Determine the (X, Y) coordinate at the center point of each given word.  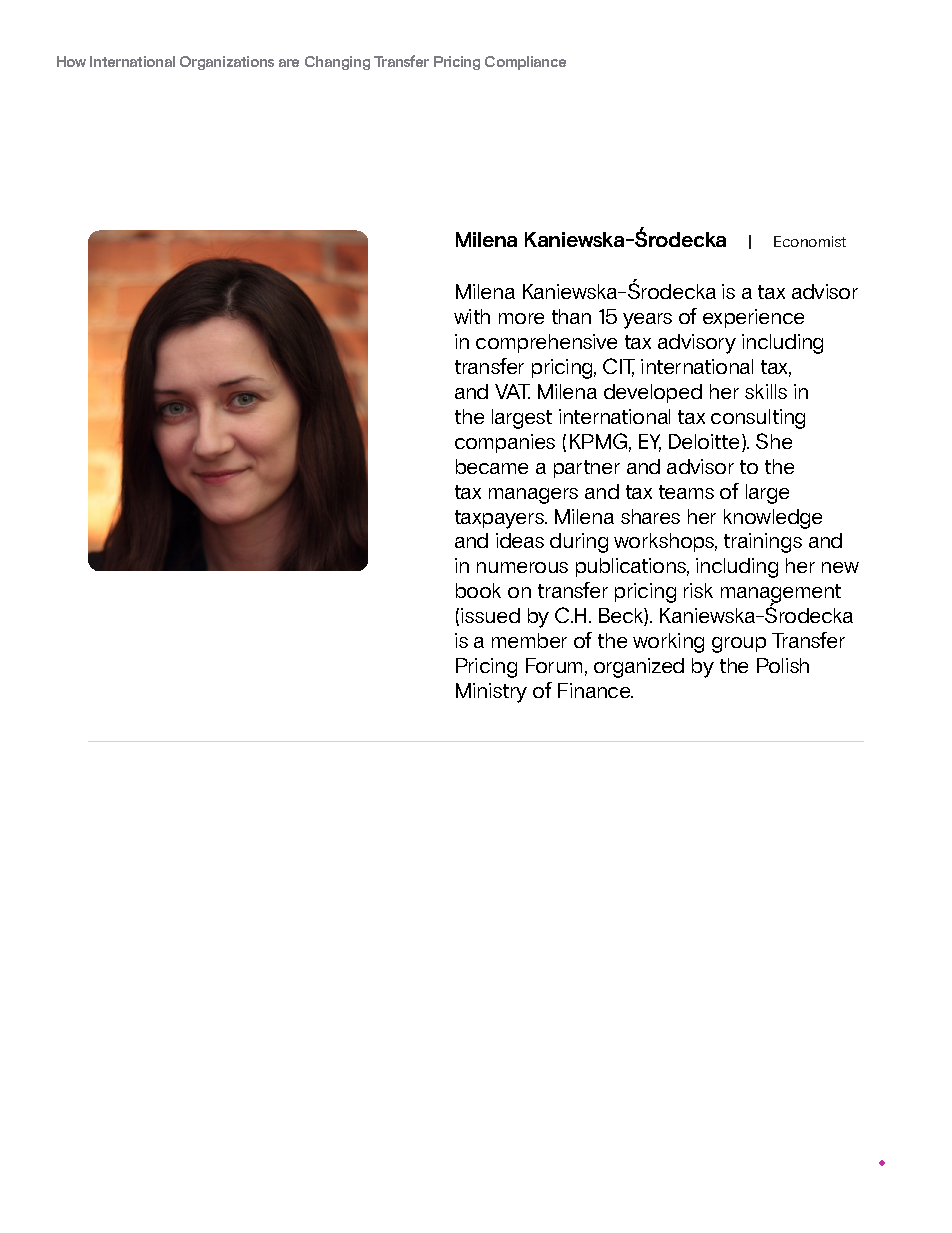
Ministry (491, 693)
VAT (512, 391)
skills (766, 391)
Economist (810, 241)
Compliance (525, 63)
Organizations (227, 63)
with (472, 316)
